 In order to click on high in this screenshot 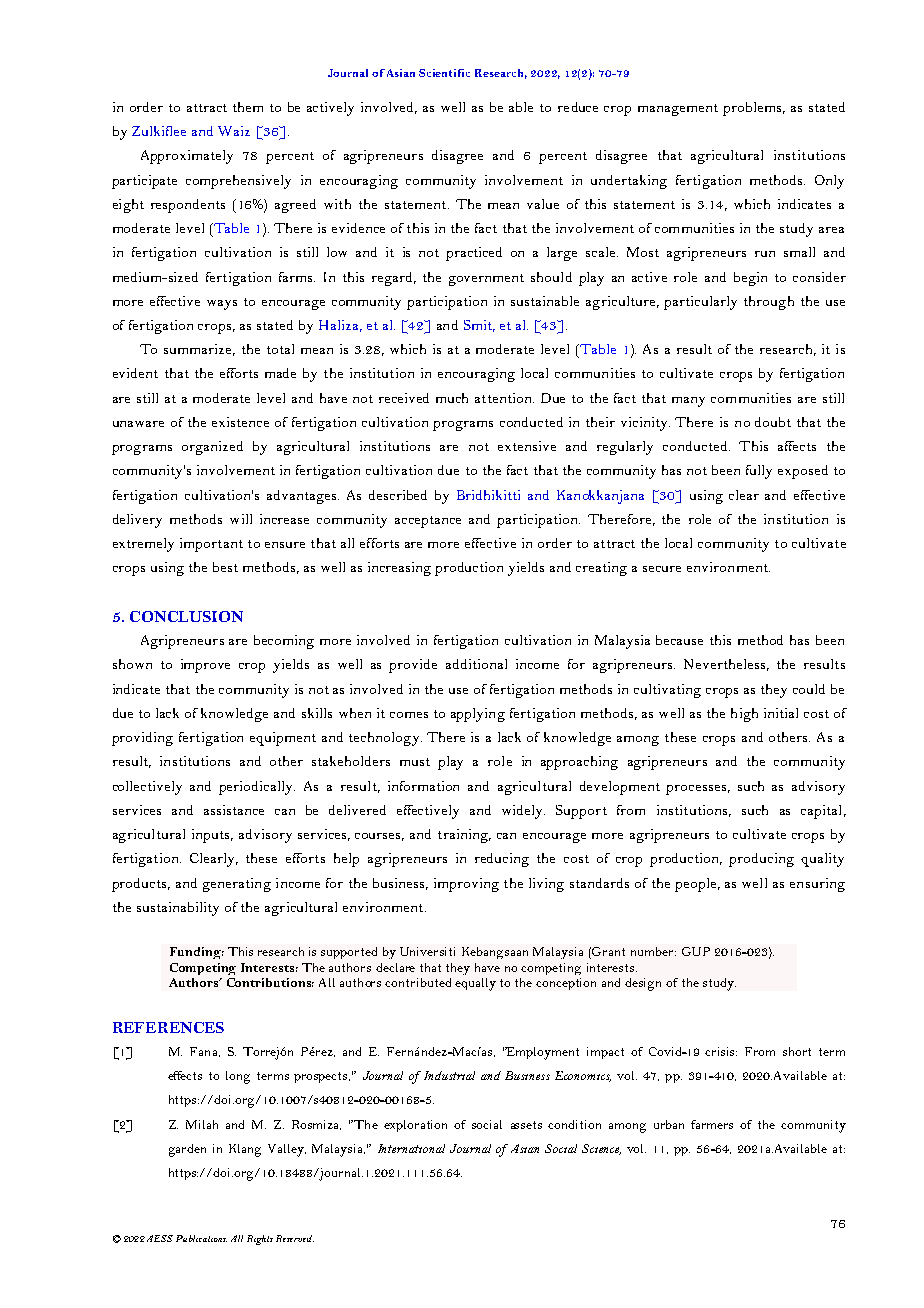, I will do `click(744, 715)`.
